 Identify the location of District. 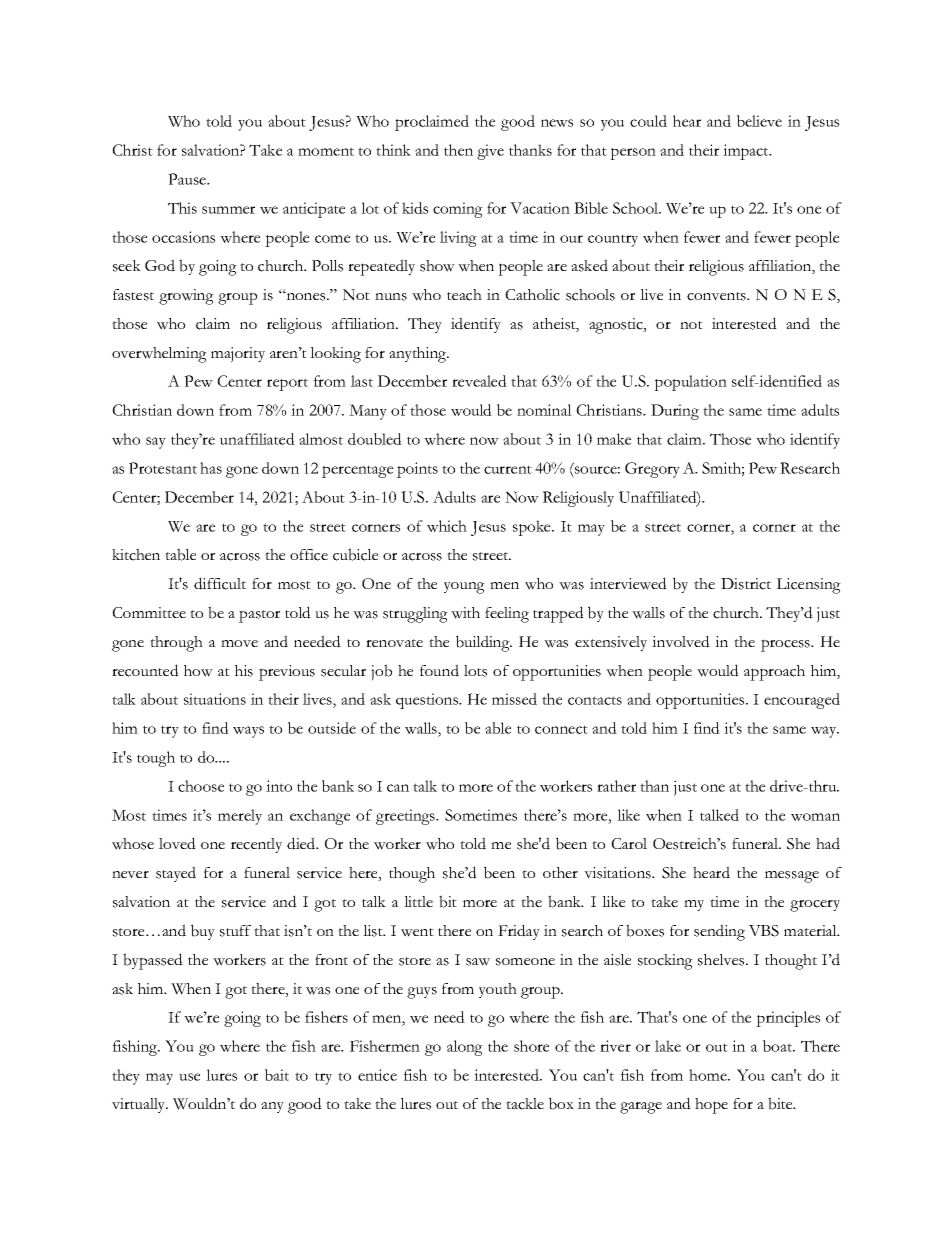
(746, 584).
